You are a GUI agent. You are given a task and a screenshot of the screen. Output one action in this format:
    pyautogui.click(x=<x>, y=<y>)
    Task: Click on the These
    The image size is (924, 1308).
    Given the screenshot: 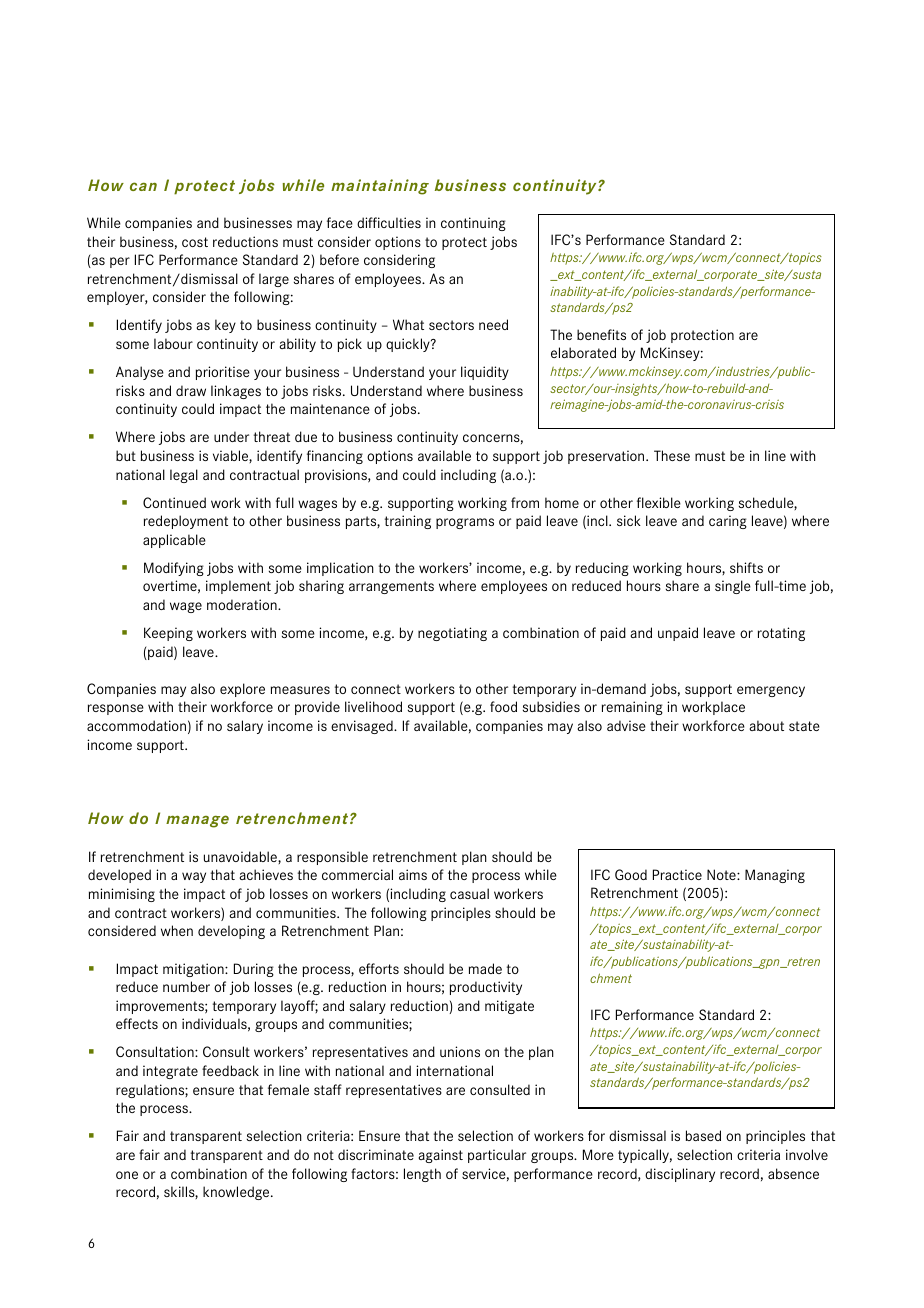 What is the action you would take?
    pyautogui.click(x=672, y=455)
